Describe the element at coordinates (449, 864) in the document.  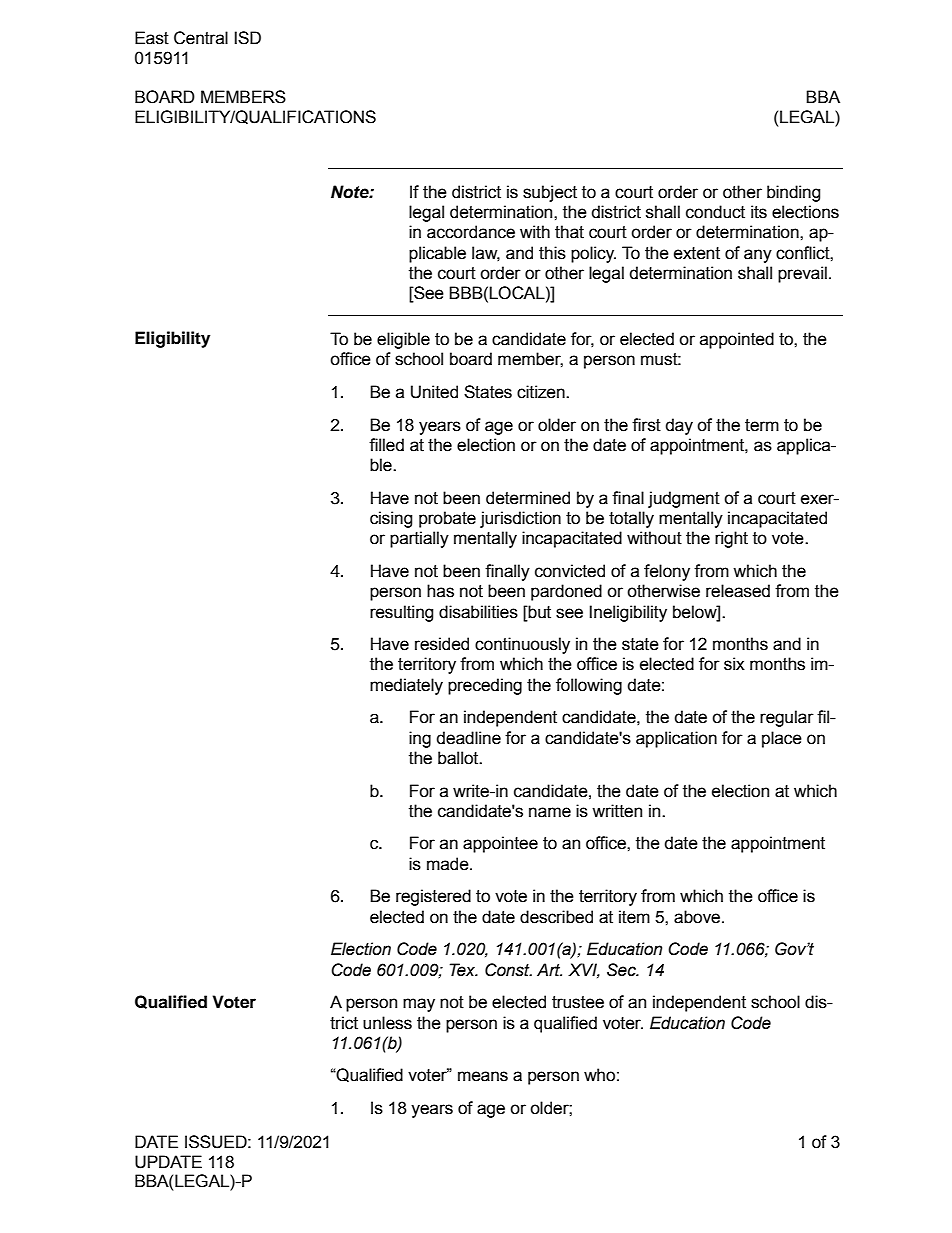
I see `made` at that location.
